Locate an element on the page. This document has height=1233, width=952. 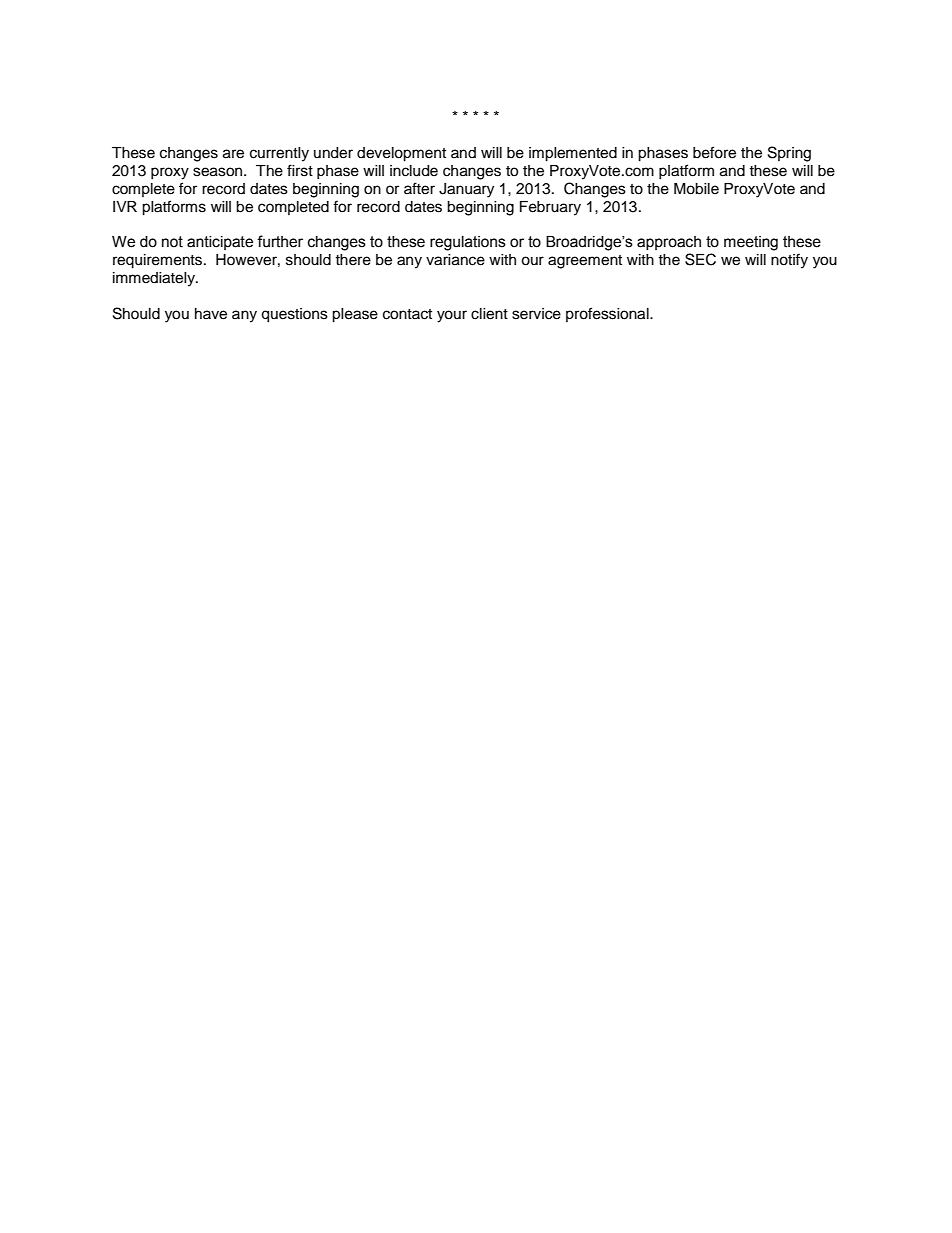
anticipate is located at coordinates (220, 243).
